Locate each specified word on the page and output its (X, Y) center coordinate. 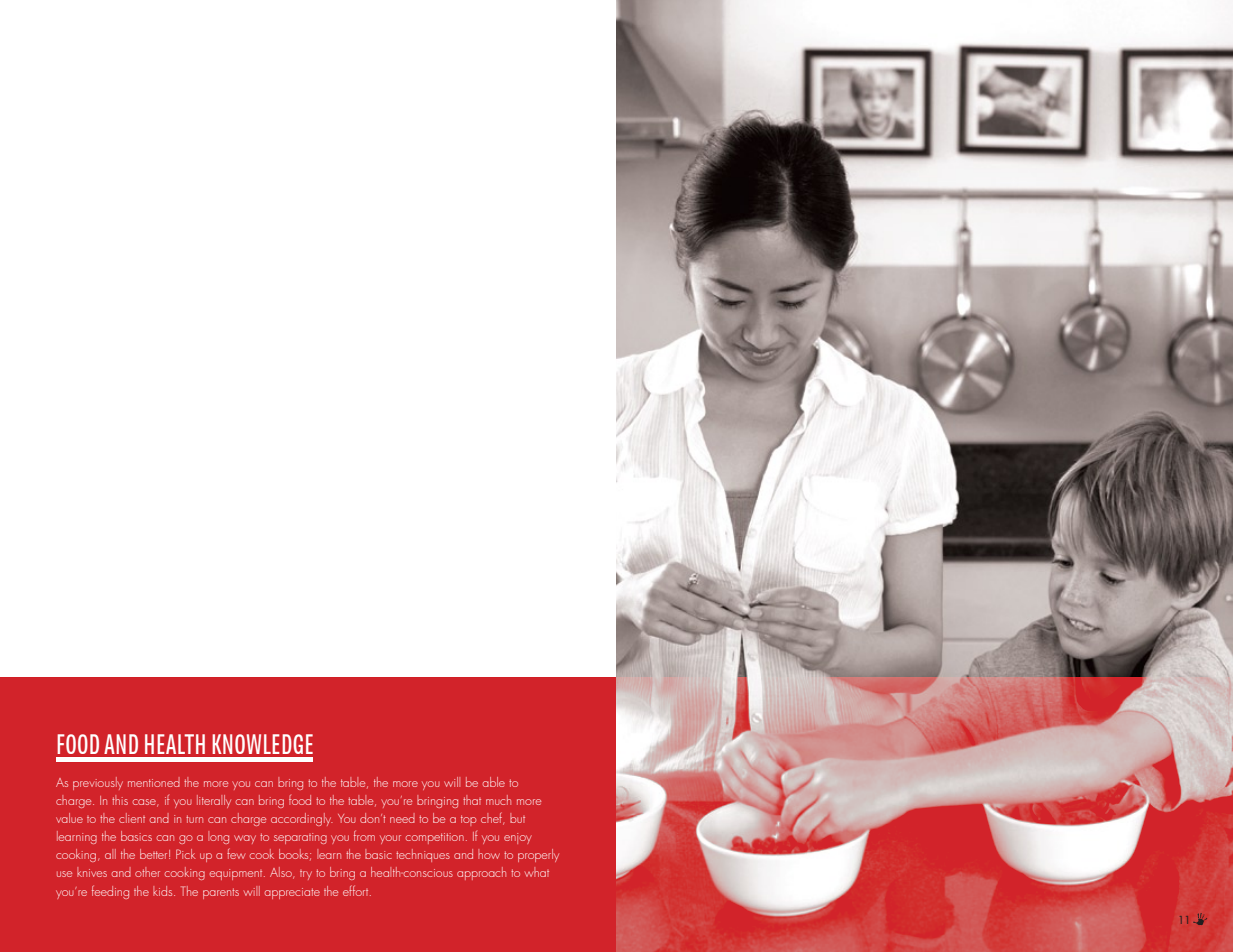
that (472, 800)
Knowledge (262, 744)
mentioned (154, 782)
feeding (110, 892)
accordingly (302, 819)
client (132, 818)
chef (492, 818)
